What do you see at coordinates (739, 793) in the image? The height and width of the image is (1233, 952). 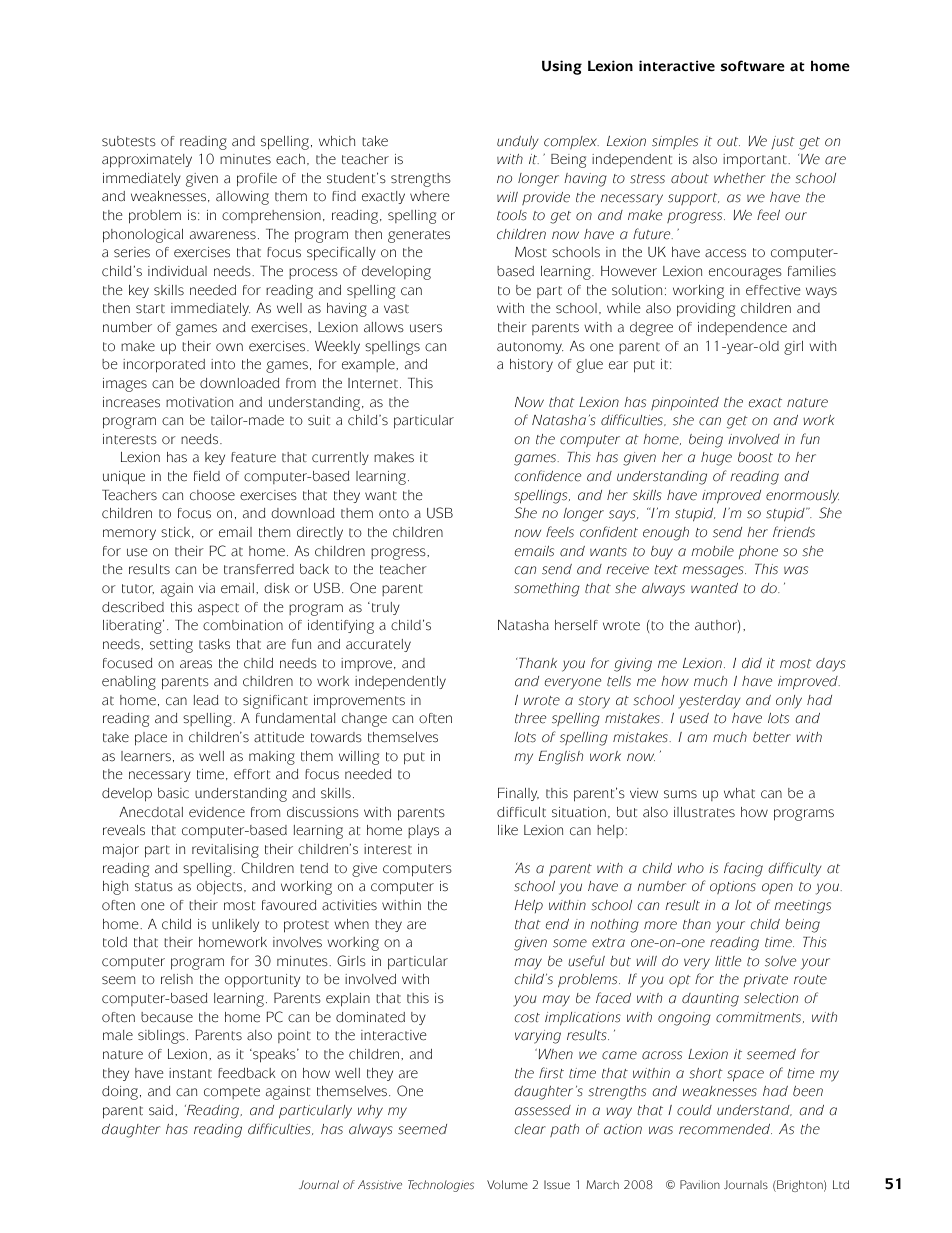 I see `what` at bounding box center [739, 793].
